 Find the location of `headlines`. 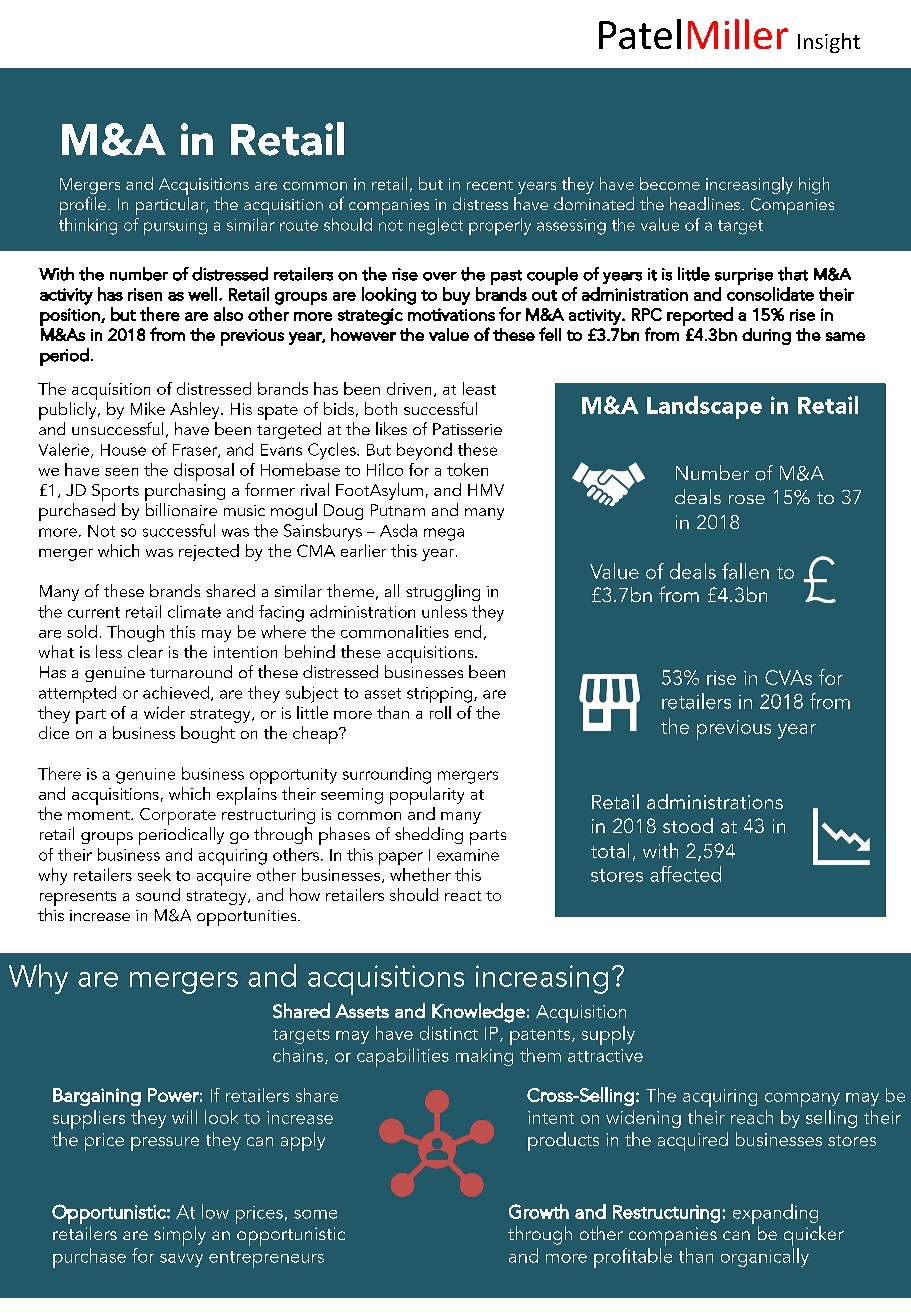

headlines is located at coordinates (705, 203).
